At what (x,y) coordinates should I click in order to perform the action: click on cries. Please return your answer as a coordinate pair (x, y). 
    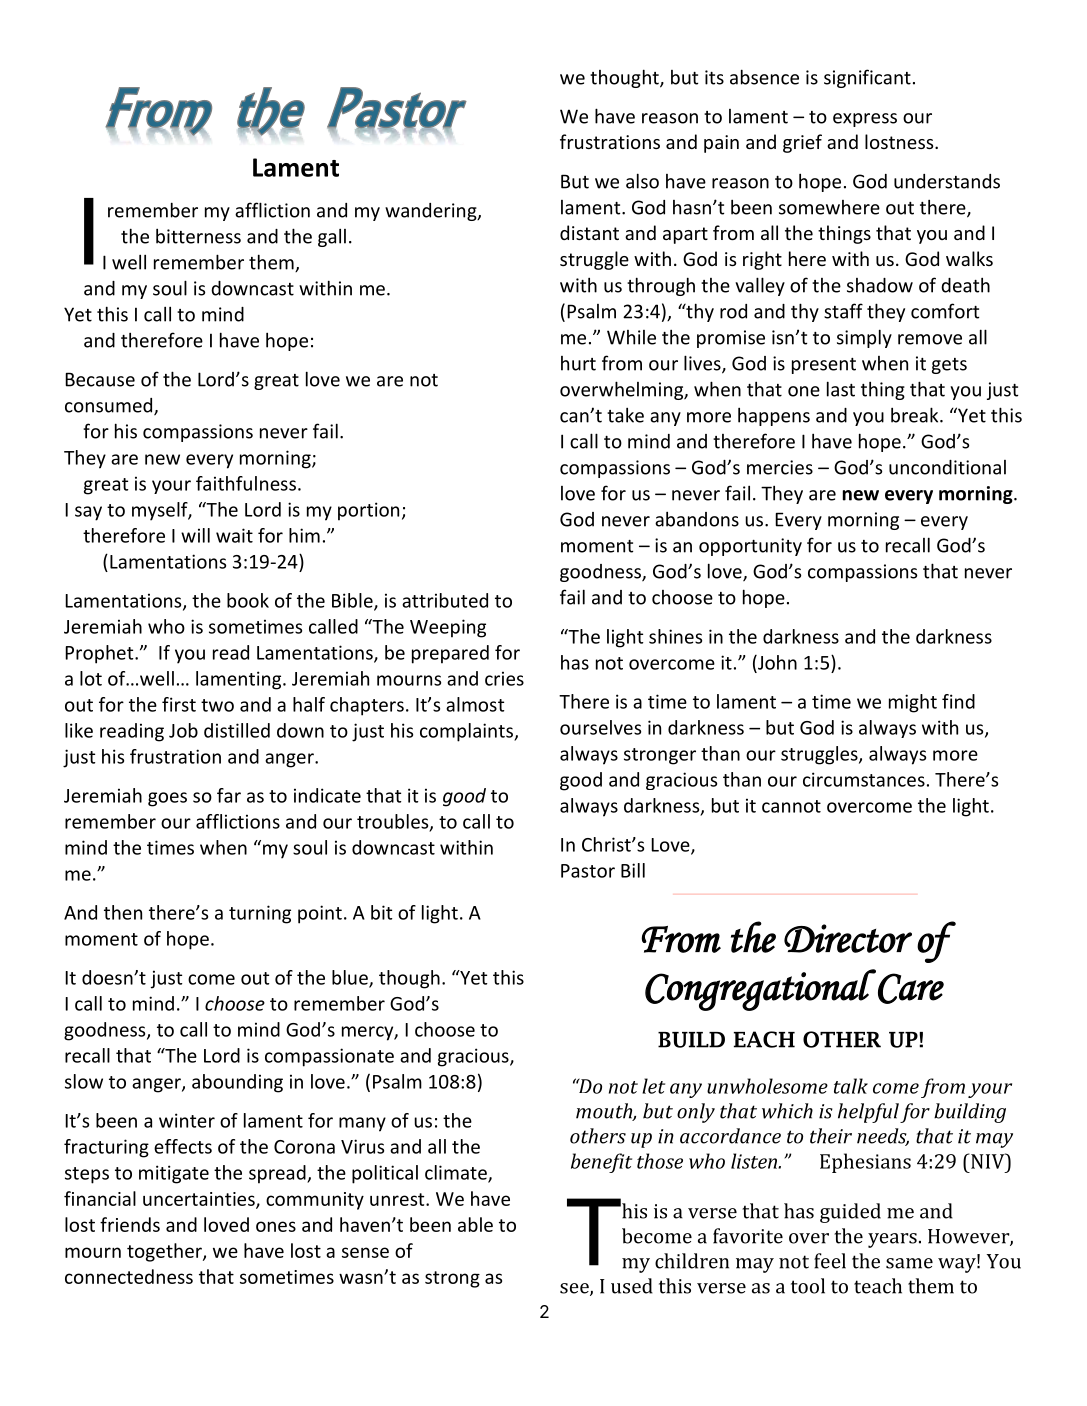
    Looking at the image, I should click on (504, 678).
